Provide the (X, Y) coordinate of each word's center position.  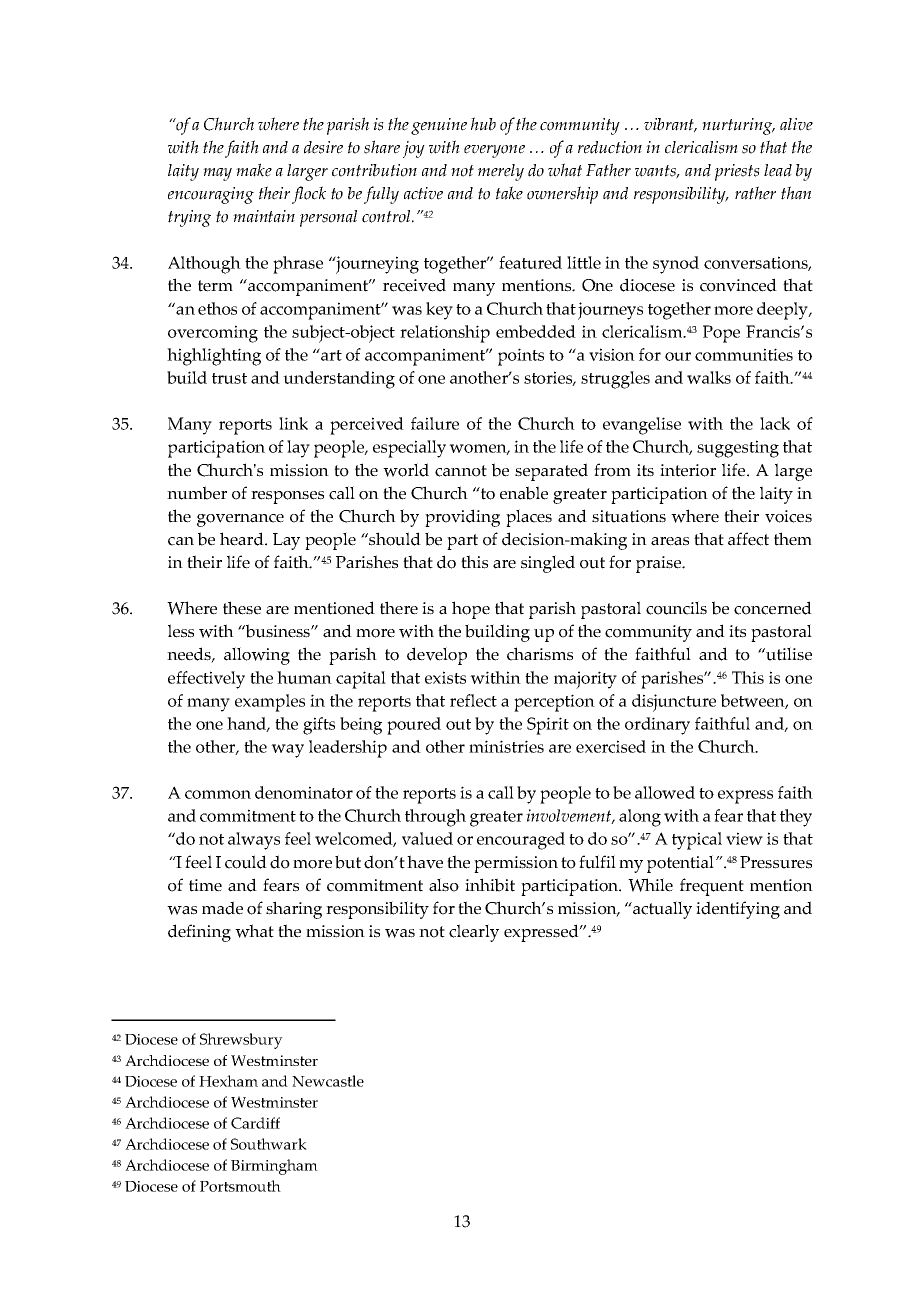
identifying (738, 910)
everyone (494, 151)
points (521, 357)
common (218, 794)
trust (229, 378)
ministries (506, 746)
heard (243, 539)
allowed (665, 792)
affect (748, 539)
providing (462, 518)
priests (737, 172)
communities (744, 354)
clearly (474, 933)
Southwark (269, 1144)
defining (199, 933)
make (254, 170)
